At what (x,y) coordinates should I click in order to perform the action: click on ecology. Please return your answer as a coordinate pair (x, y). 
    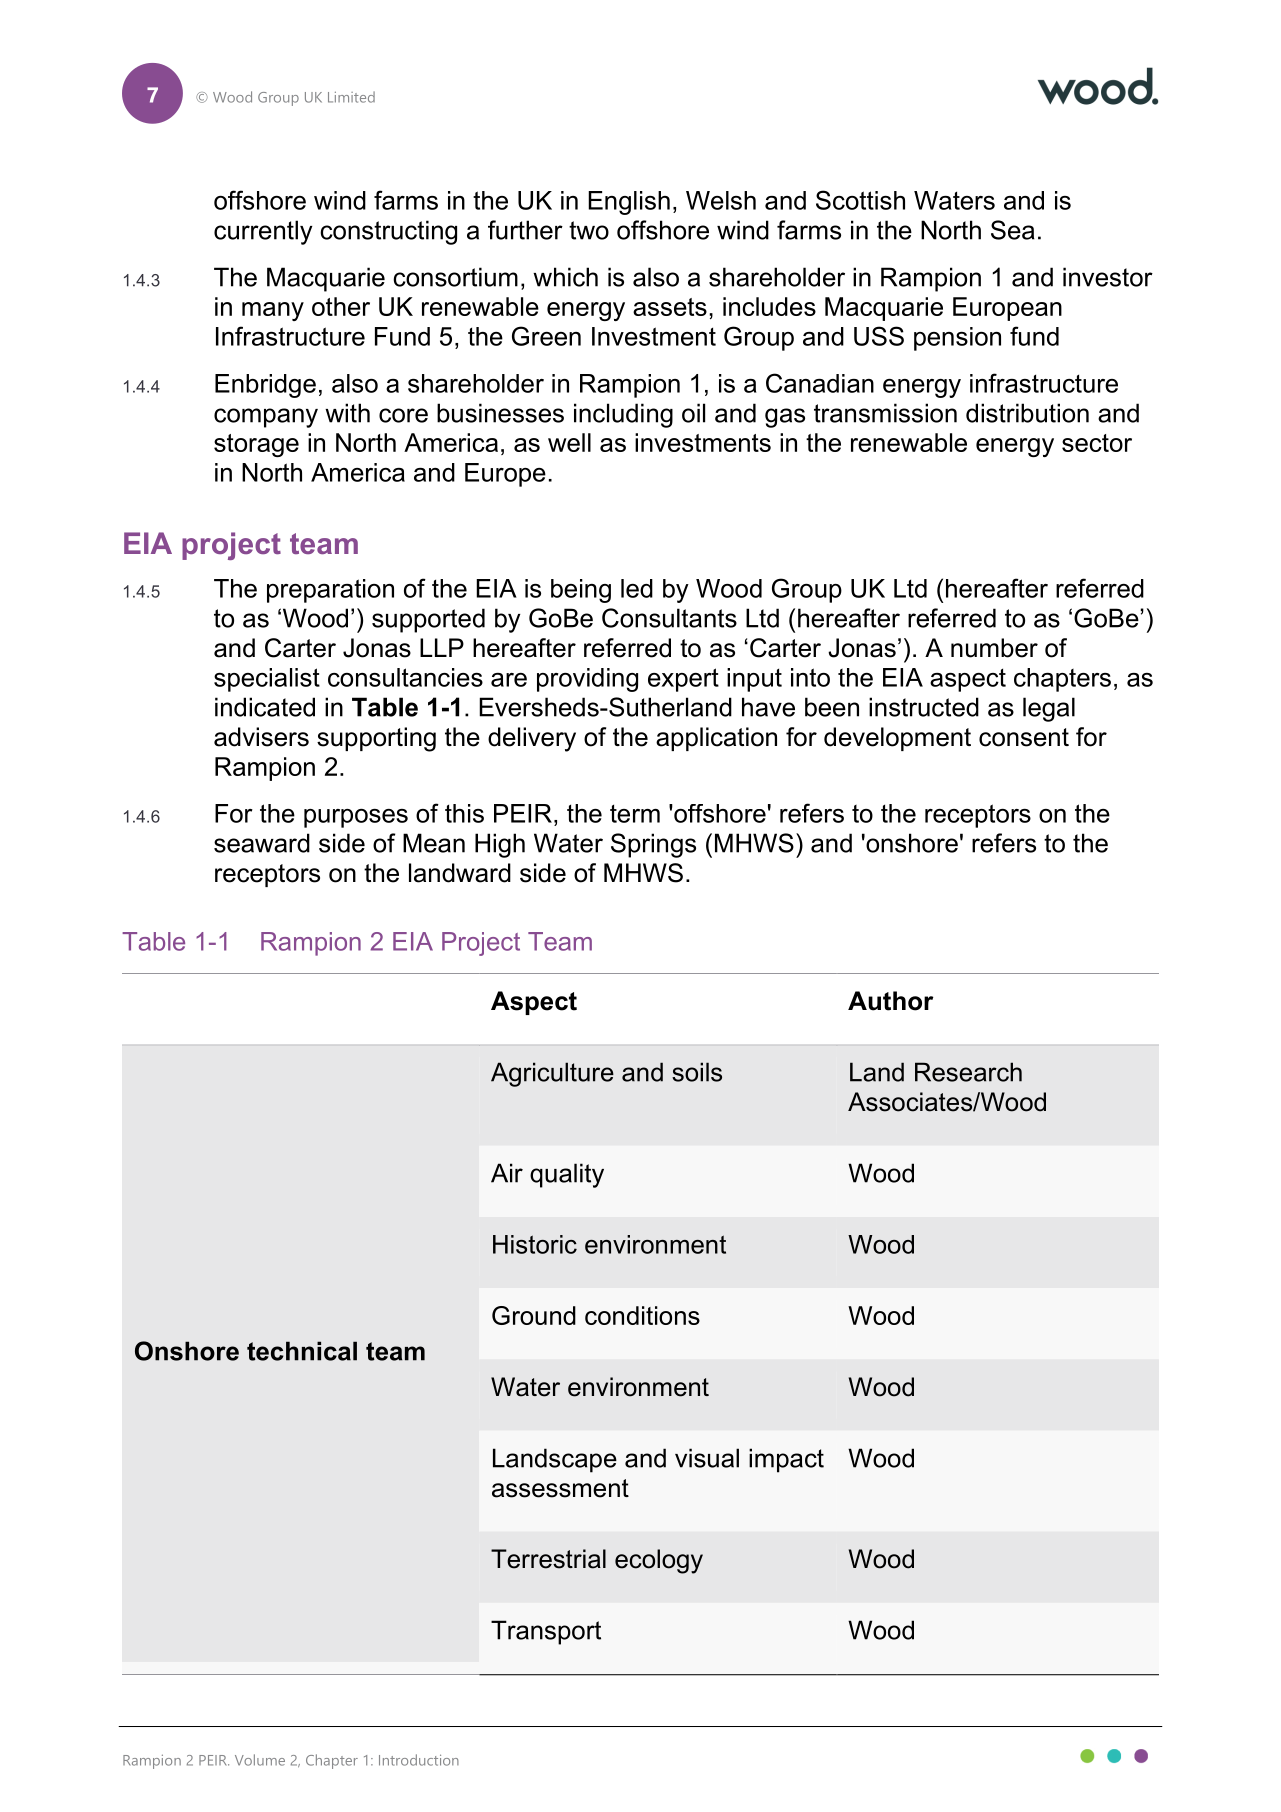
    Looking at the image, I should click on (659, 1561).
